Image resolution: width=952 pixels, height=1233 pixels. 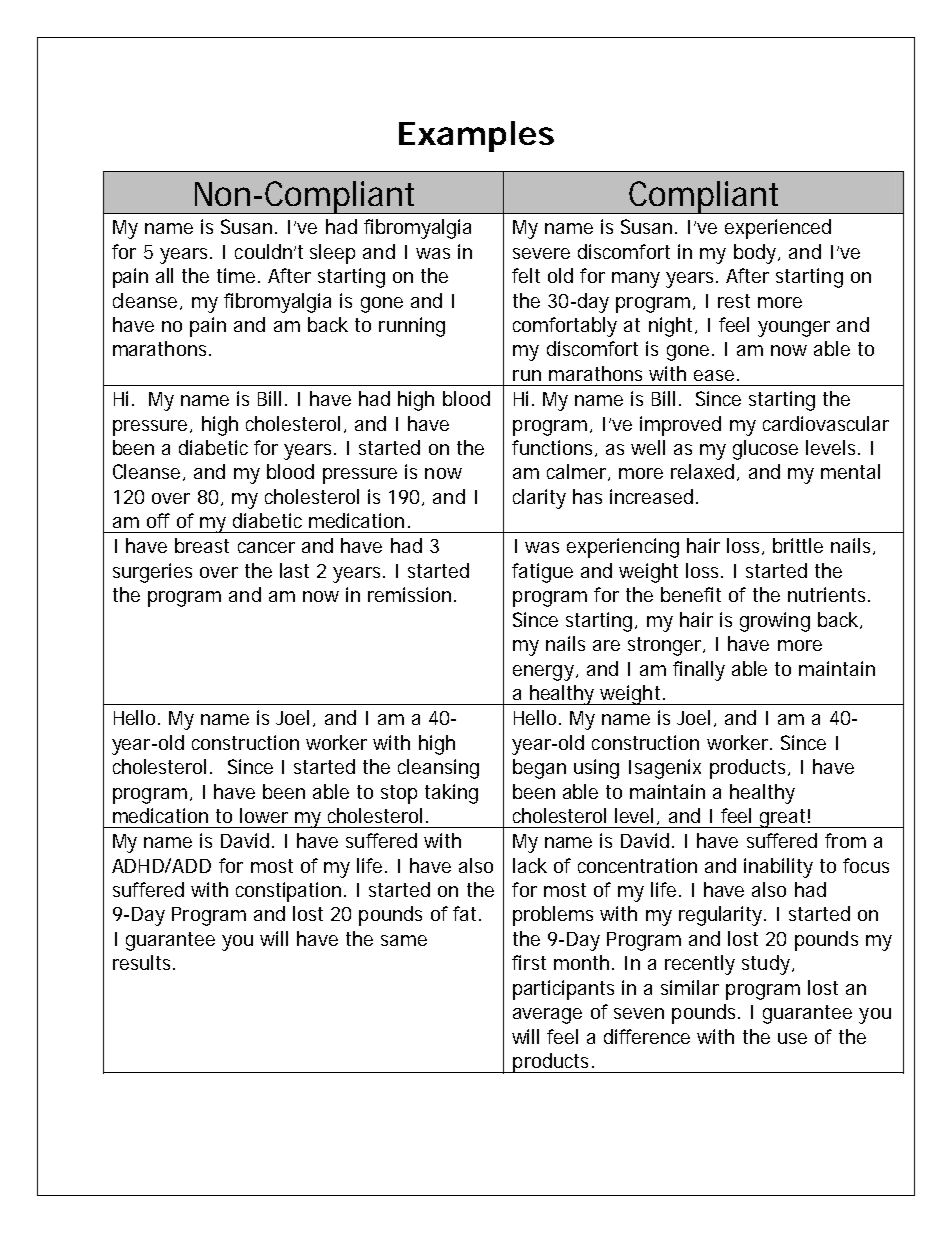 I want to click on nutrients, so click(x=828, y=594).
